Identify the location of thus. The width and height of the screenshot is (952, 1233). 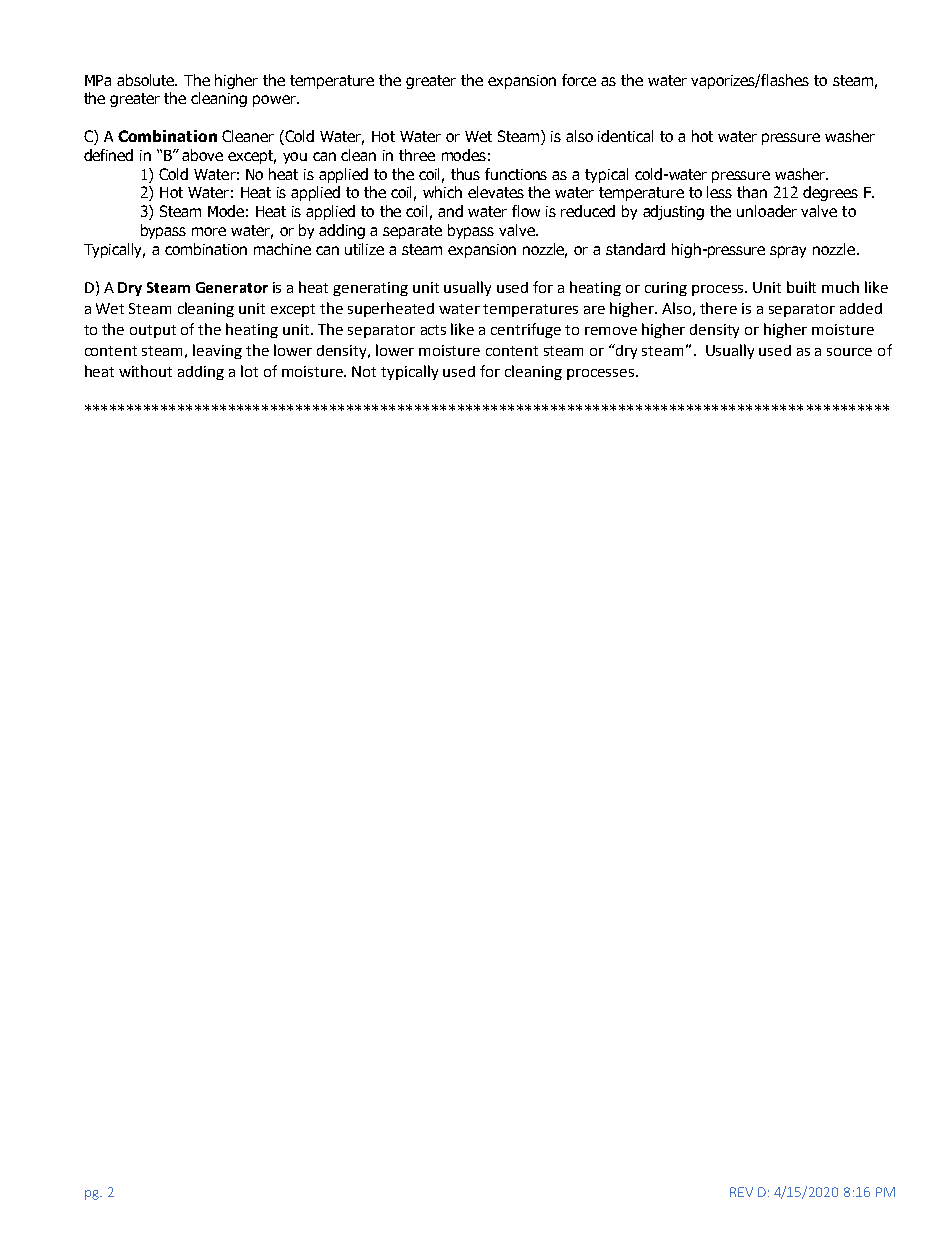
(465, 174).
